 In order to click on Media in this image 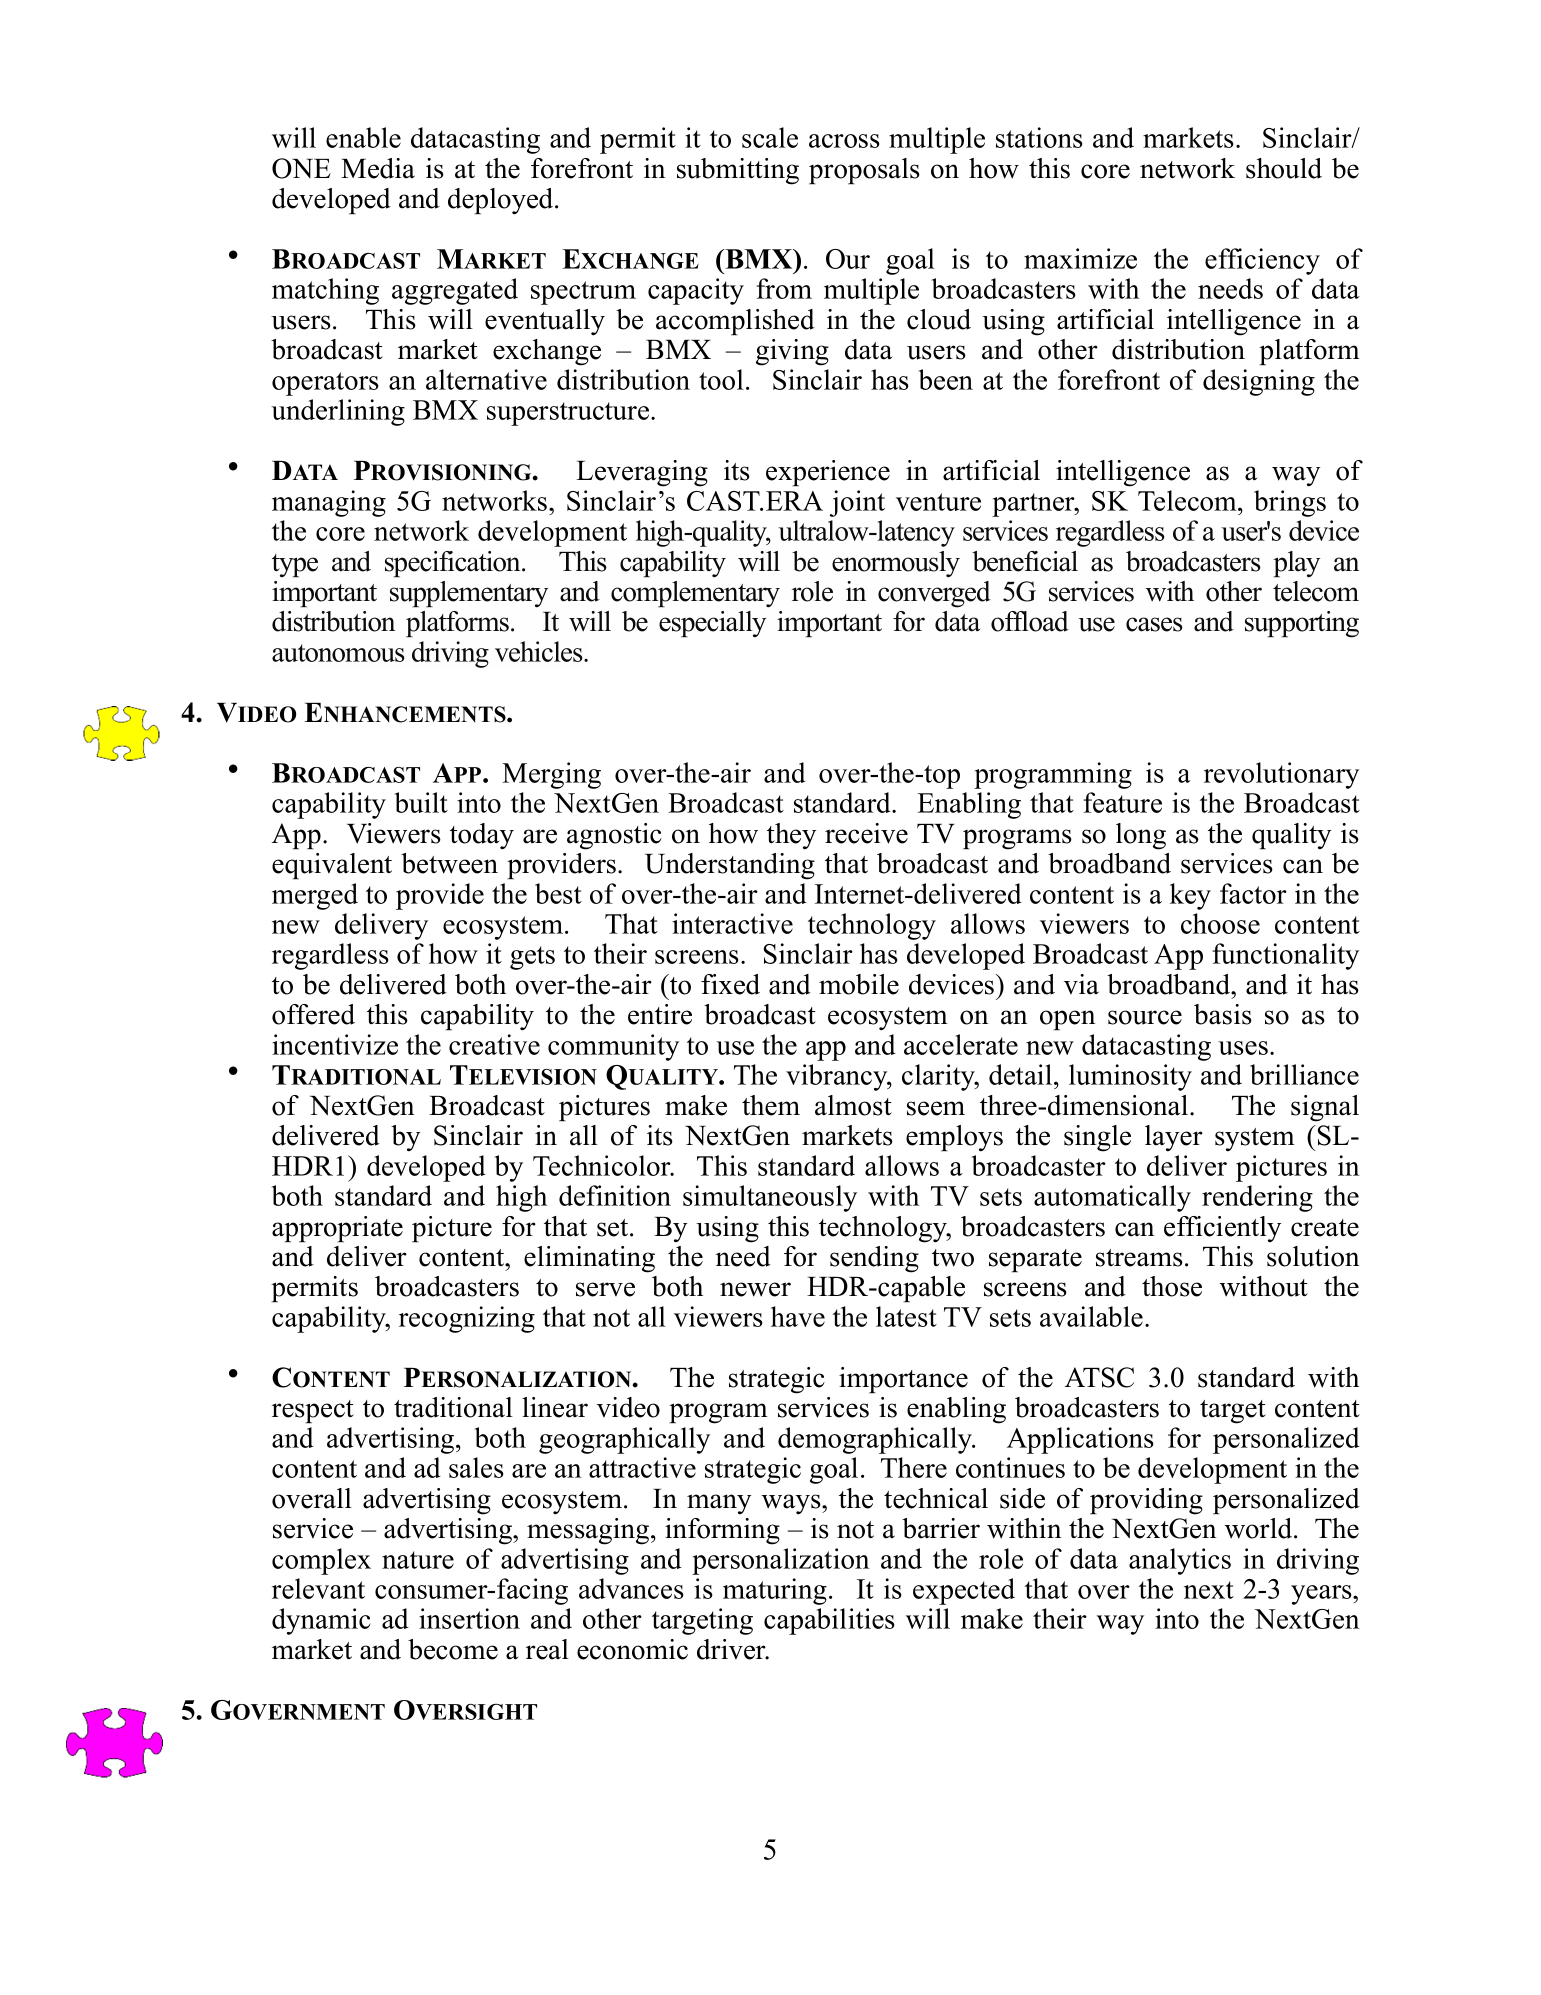, I will do `click(378, 168)`.
